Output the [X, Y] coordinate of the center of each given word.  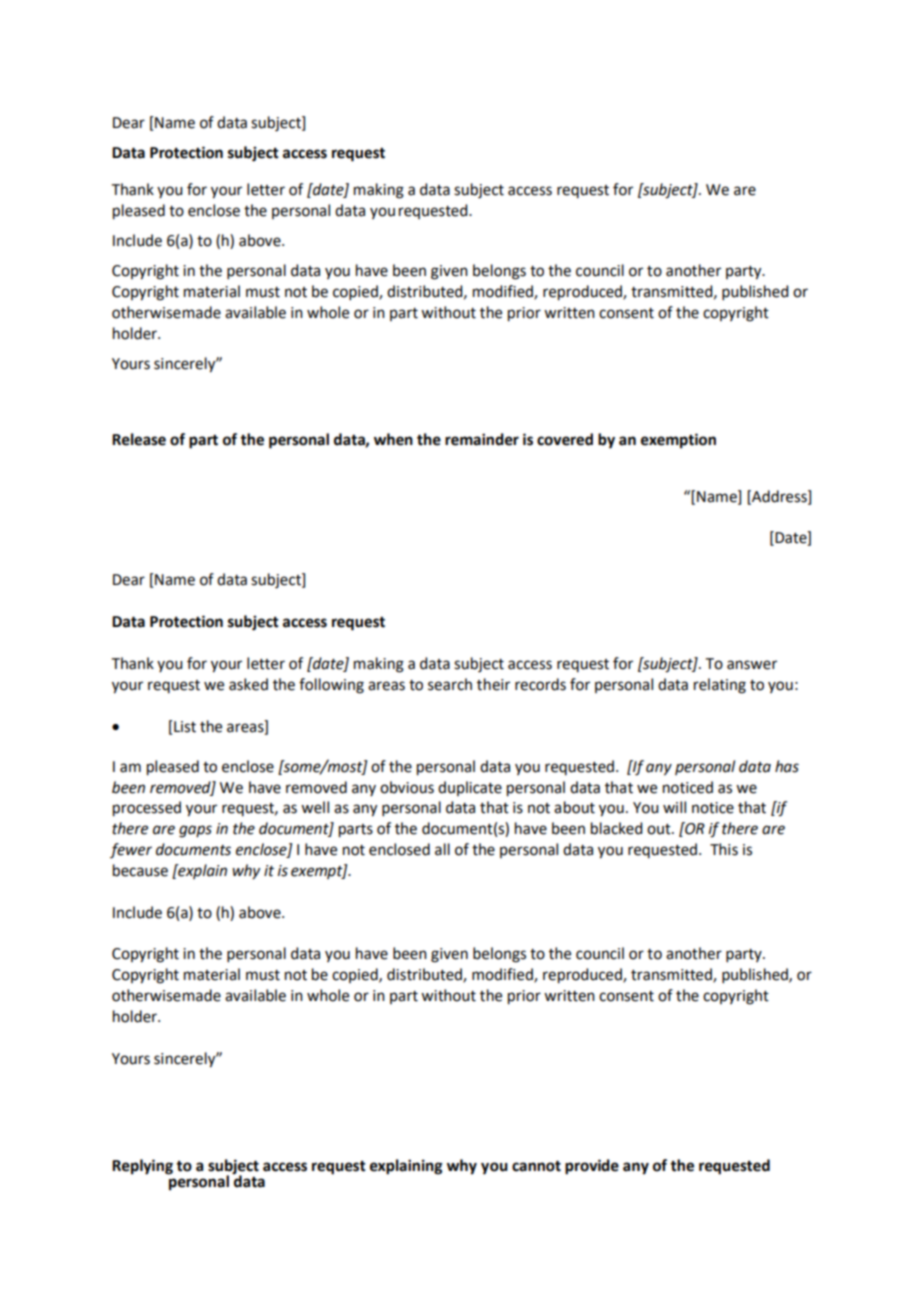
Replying [142, 1167]
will [674, 807]
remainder [482, 439]
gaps [195, 831]
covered [565, 439]
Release [139, 439]
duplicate [470, 788]
